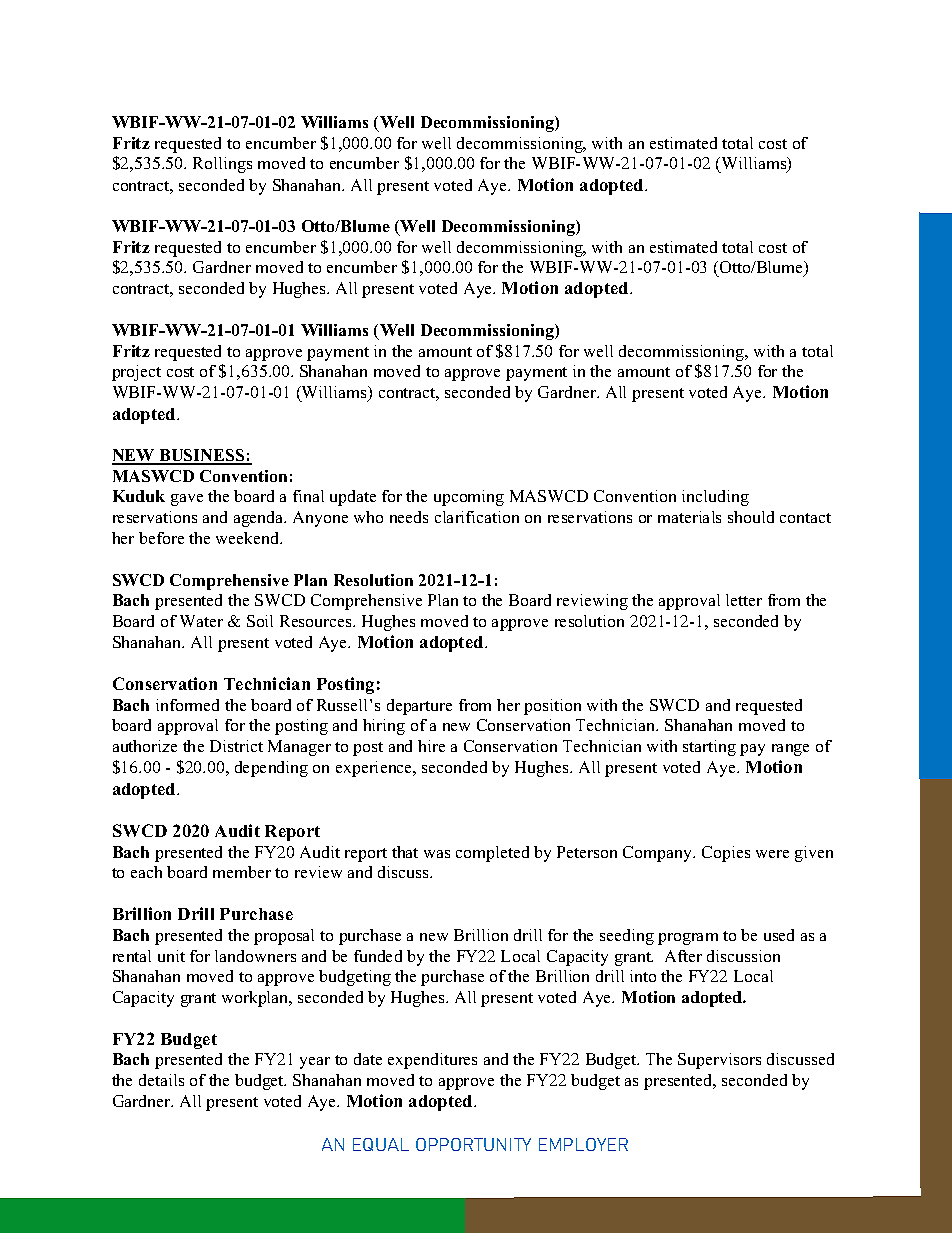  Describe the element at coordinates (431, 746) in the document. I see `hire` at that location.
